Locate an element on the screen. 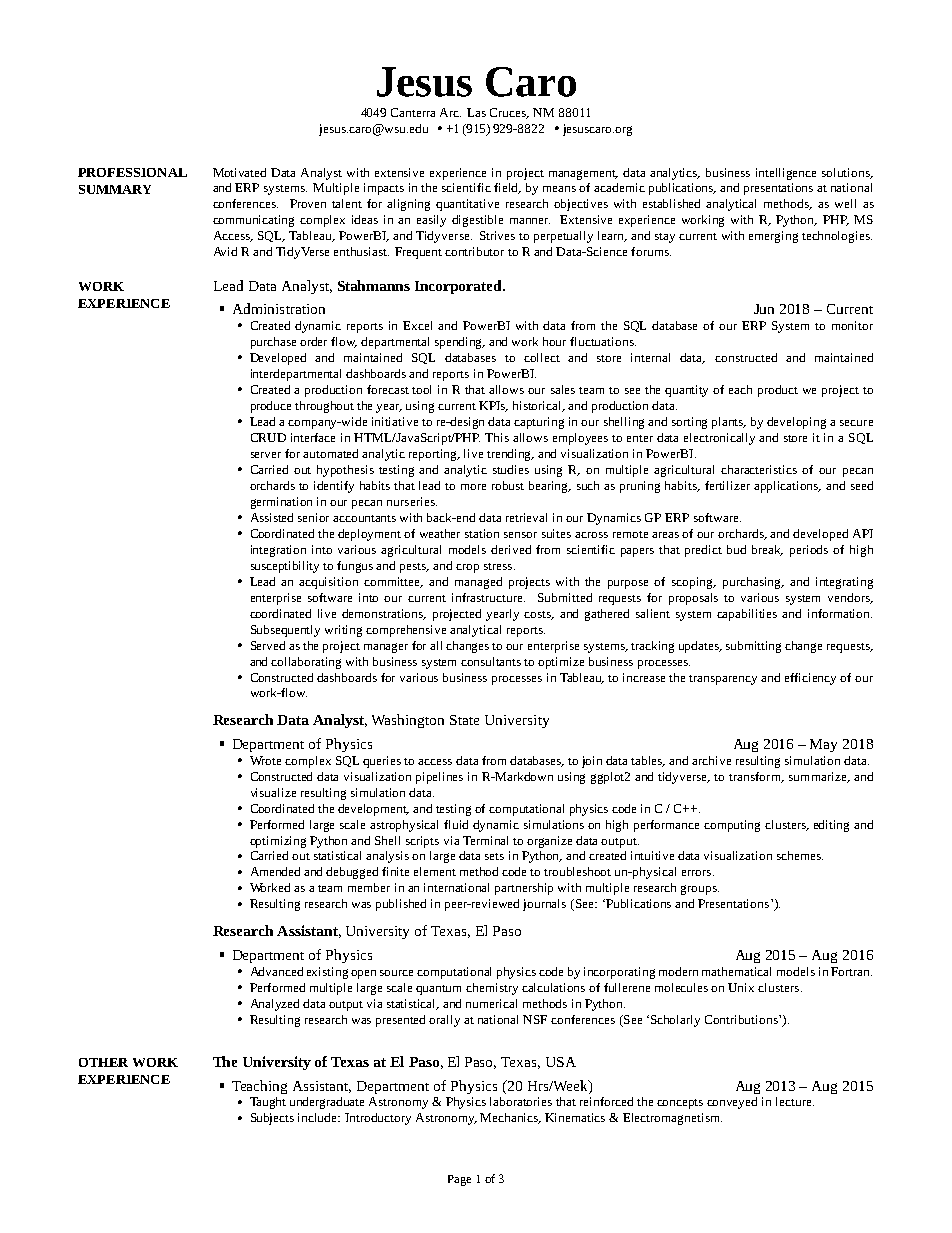 Image resolution: width=952 pixels, height=1233 pixels. computing is located at coordinates (732, 826).
